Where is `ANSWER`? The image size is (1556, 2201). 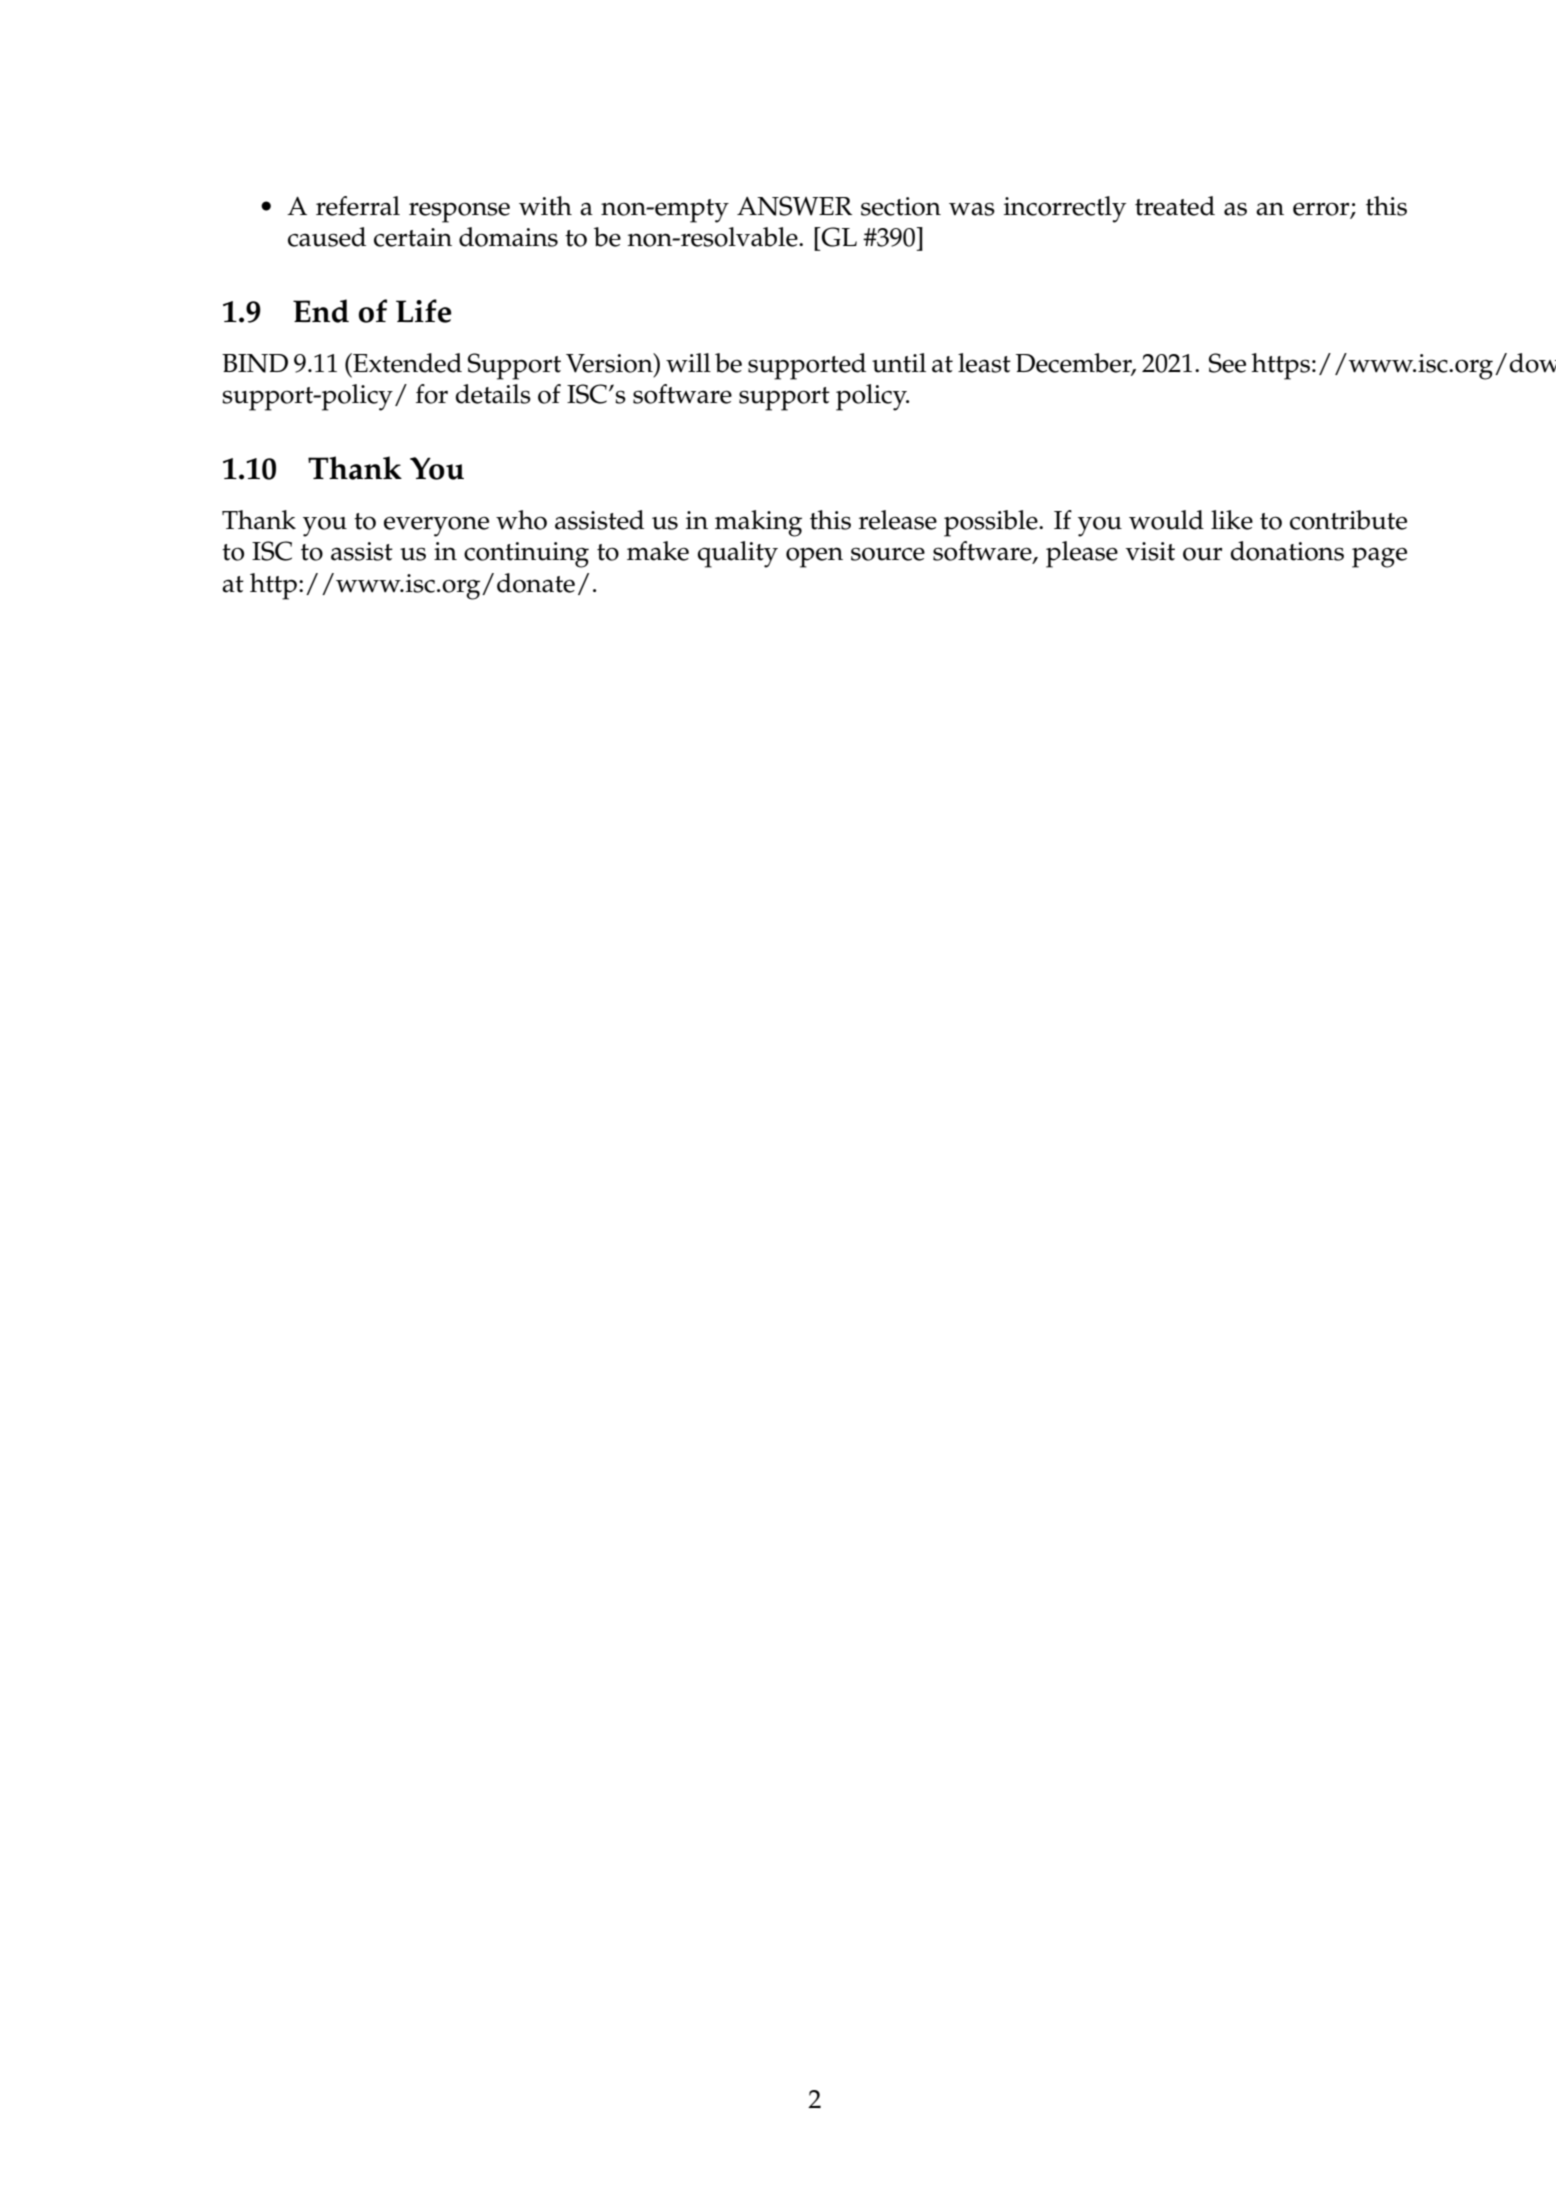
ANSWER is located at coordinates (794, 206).
